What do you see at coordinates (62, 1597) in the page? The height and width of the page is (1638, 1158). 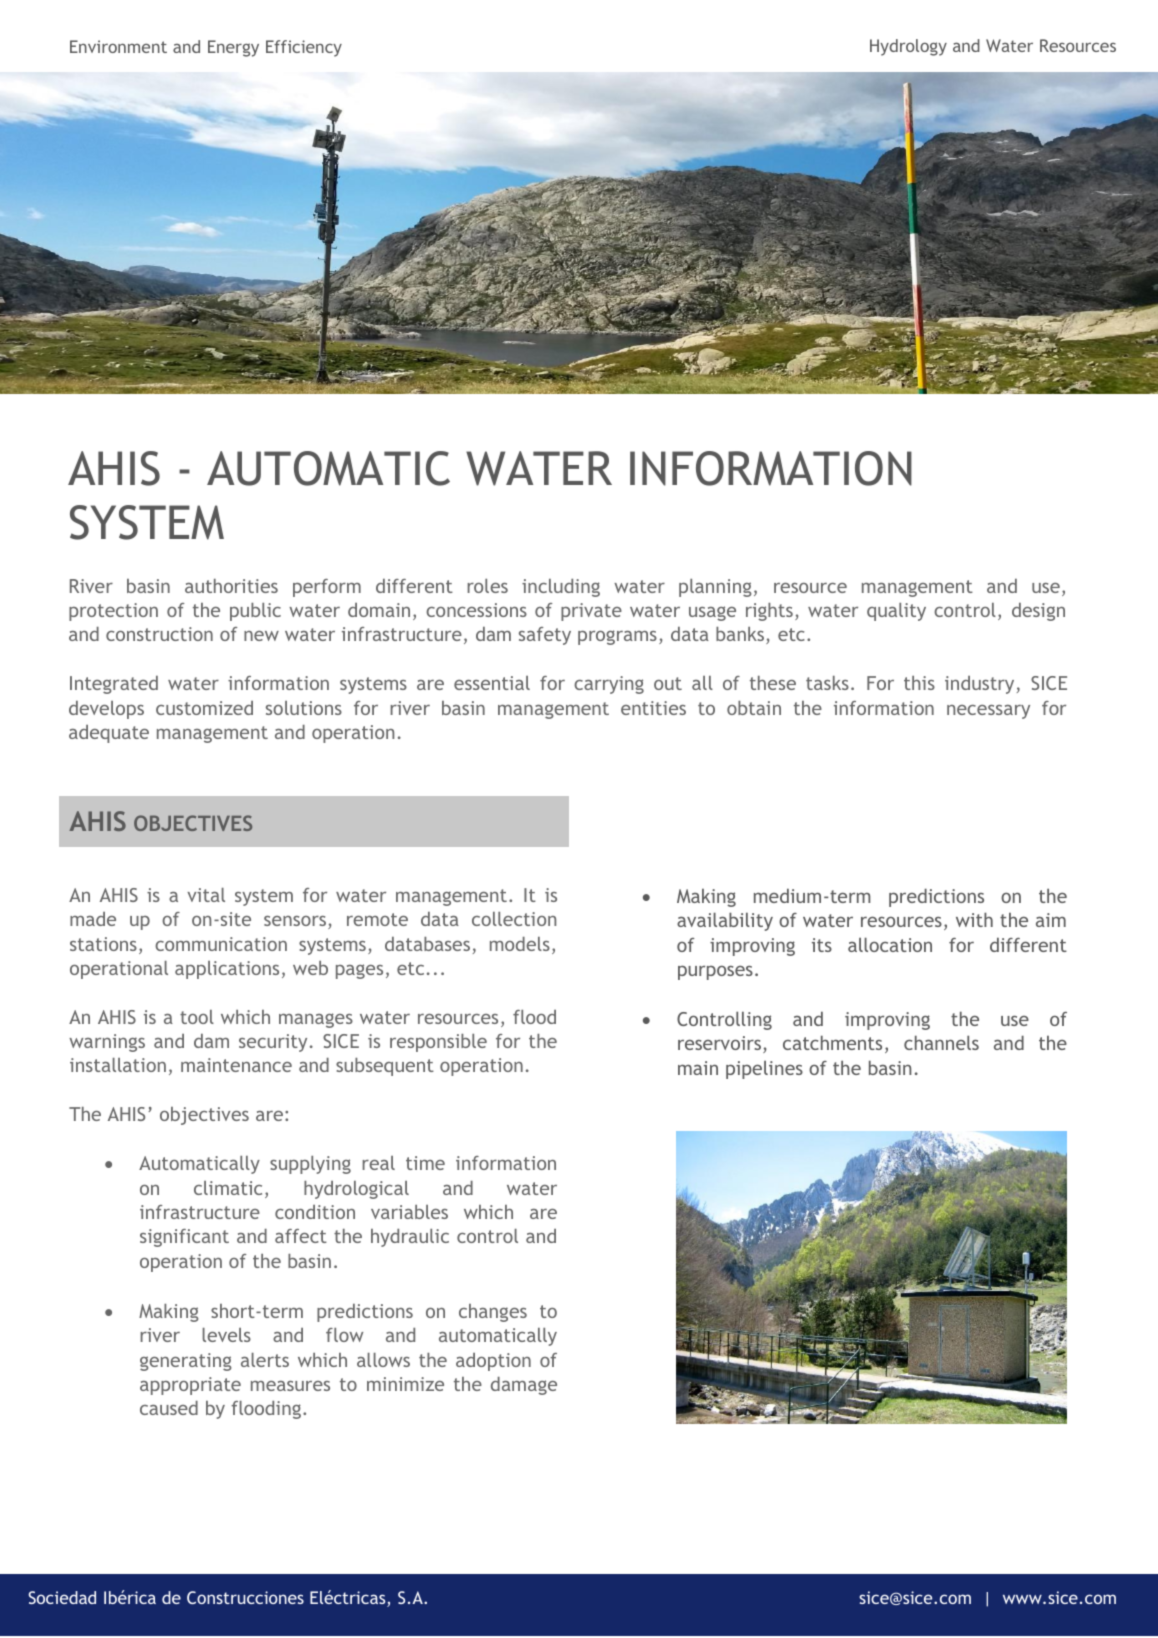 I see `Sociedad` at bounding box center [62, 1597].
